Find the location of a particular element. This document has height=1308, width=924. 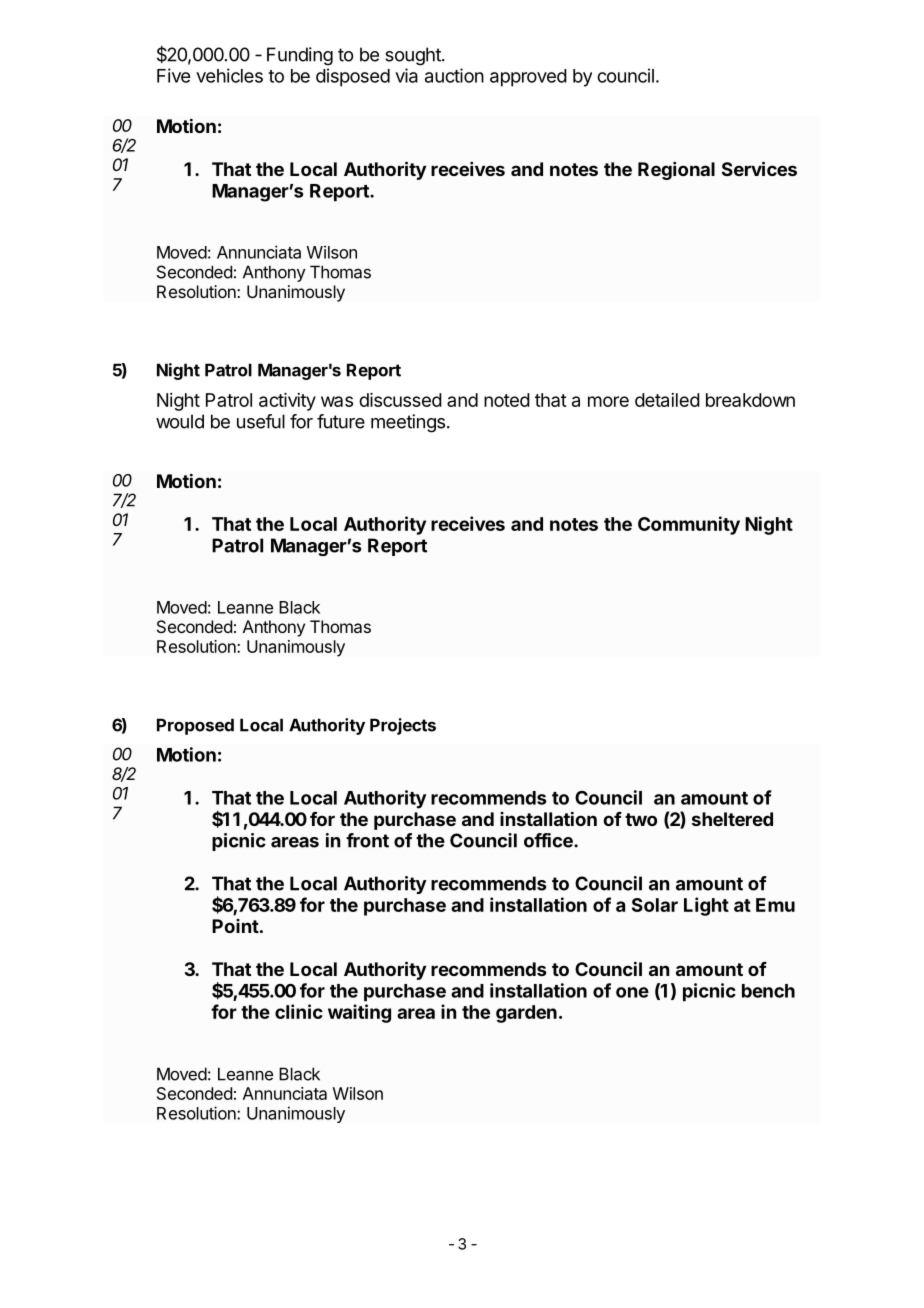

Community is located at coordinates (689, 525).
